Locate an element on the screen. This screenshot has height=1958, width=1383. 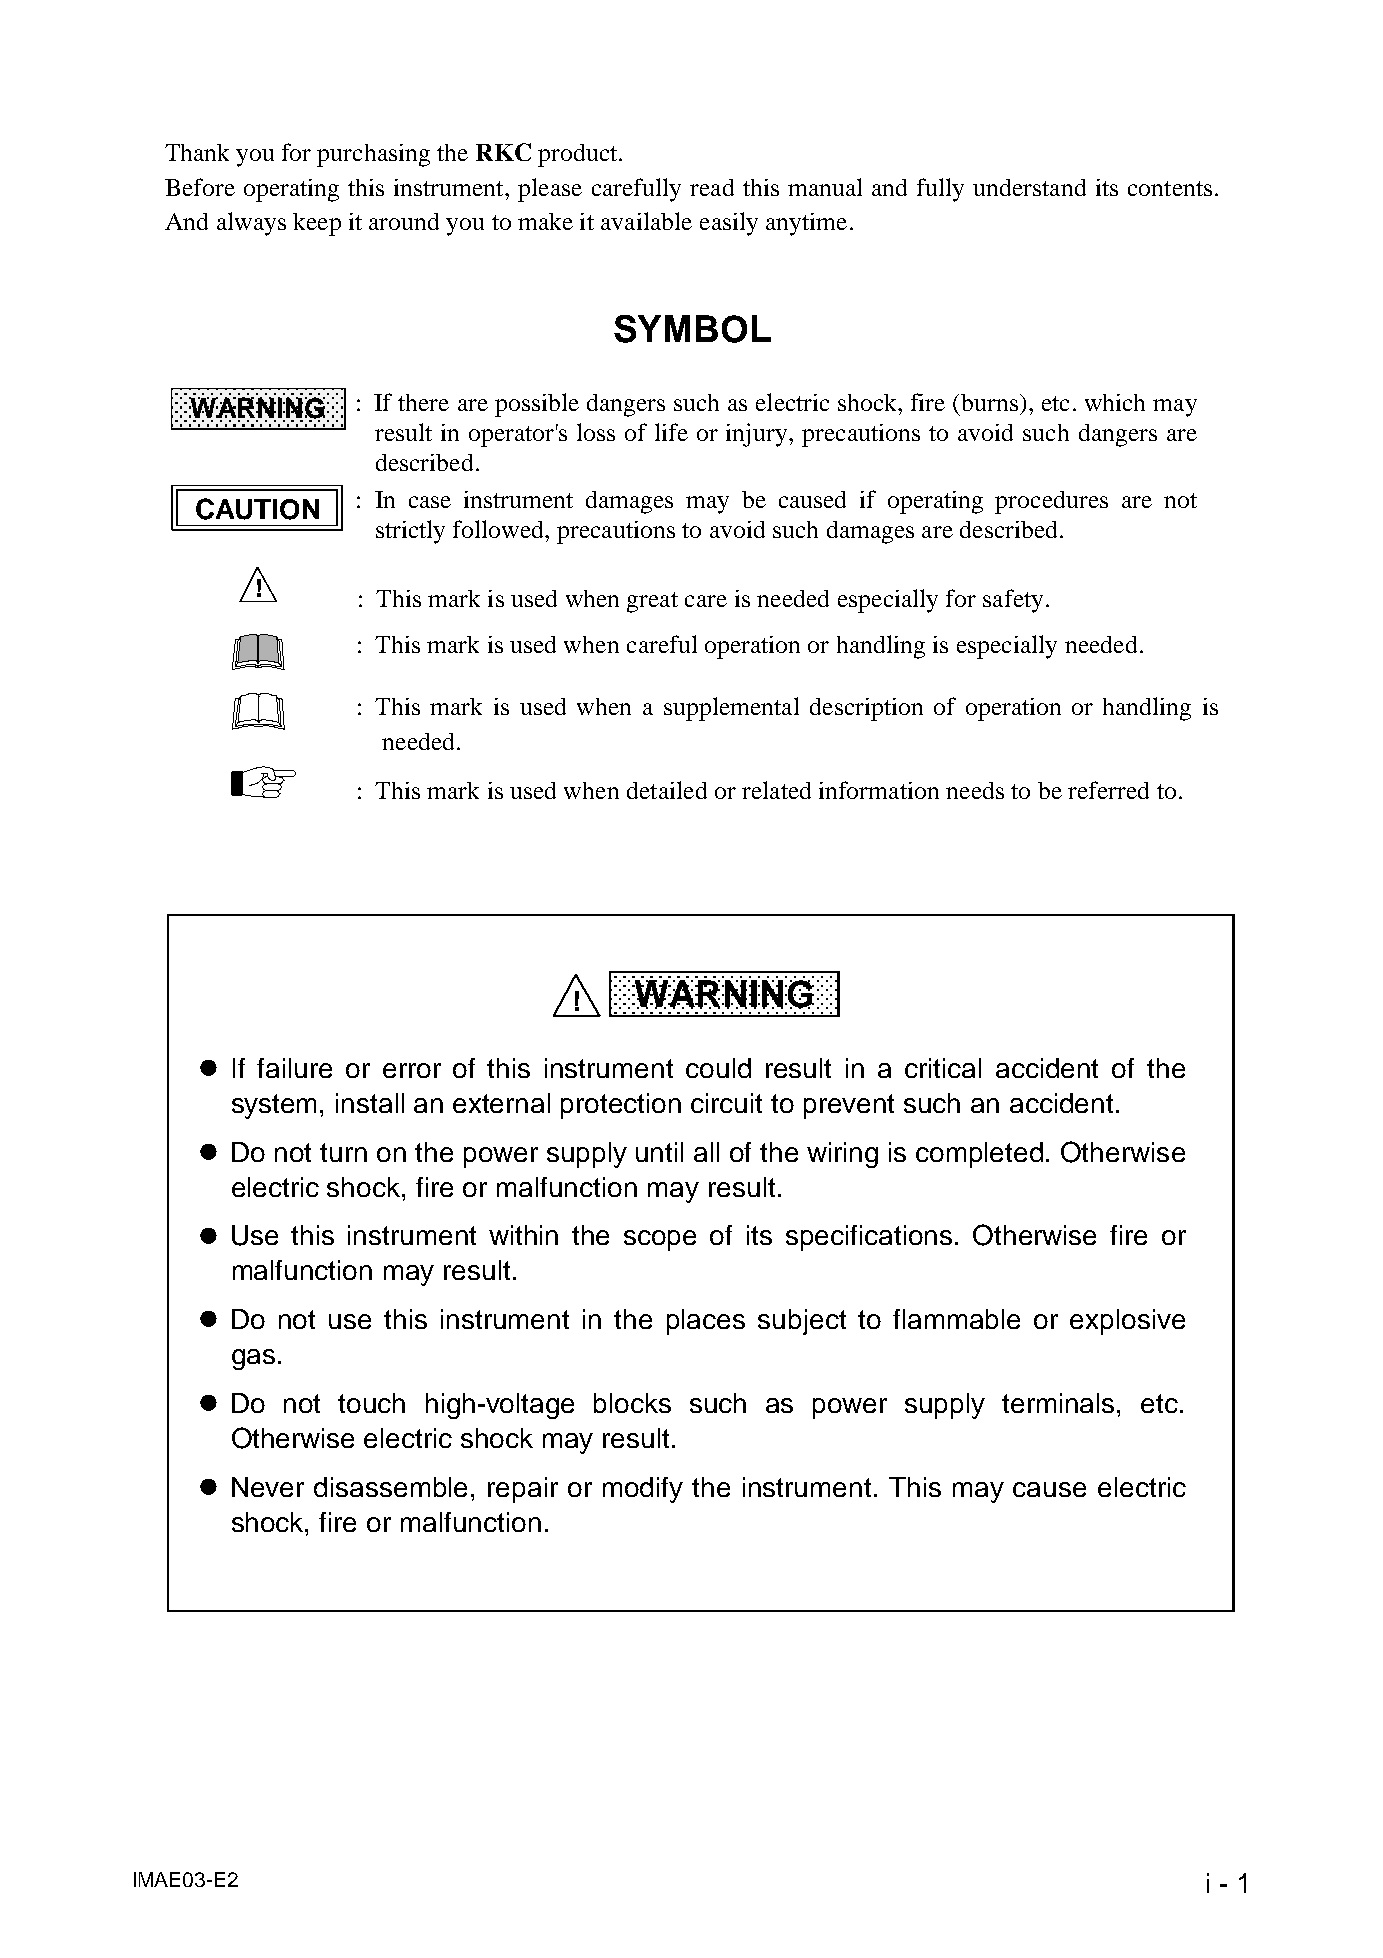
related is located at coordinates (776, 790).
